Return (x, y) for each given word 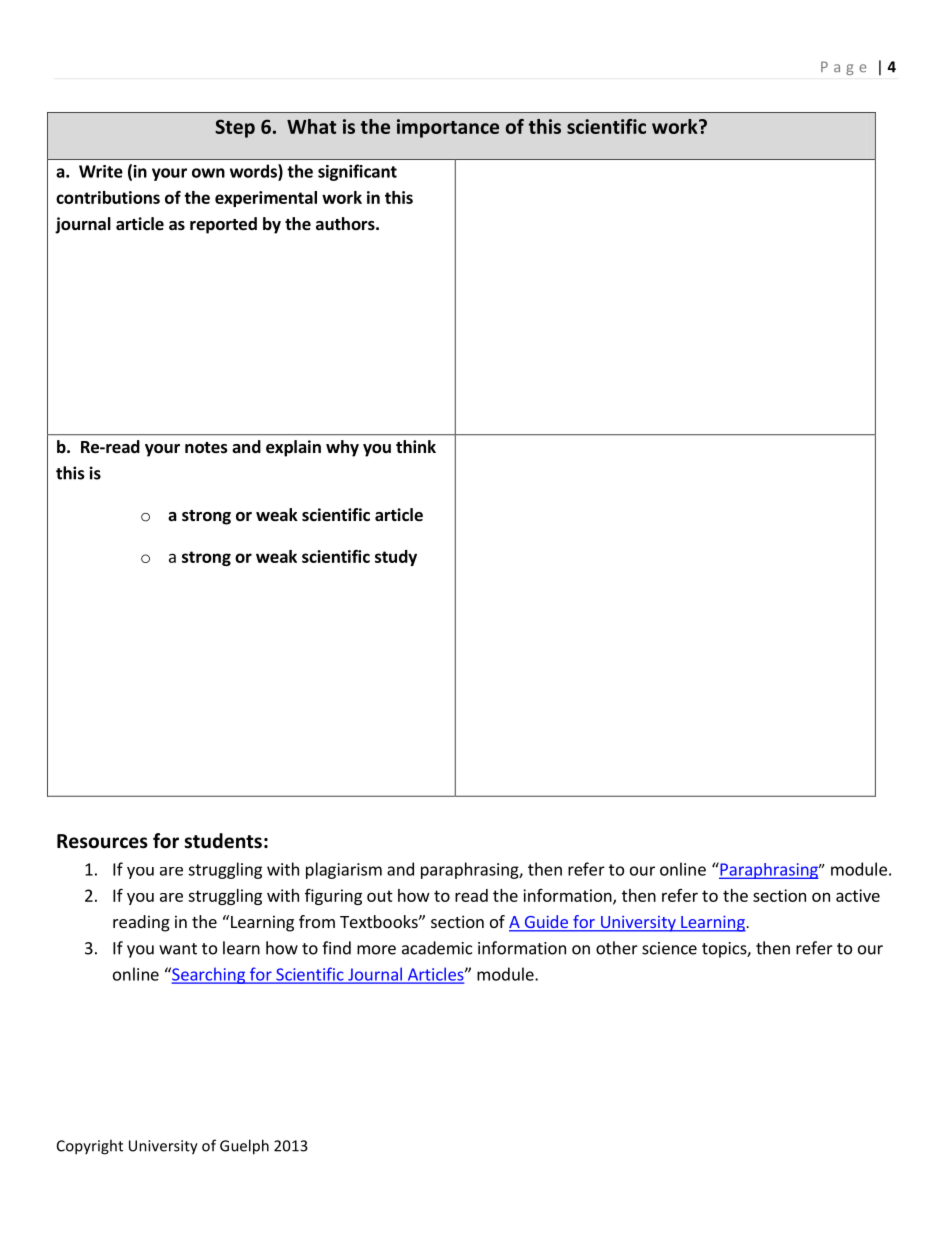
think (416, 446)
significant (357, 172)
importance (448, 128)
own (208, 173)
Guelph (244, 1147)
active (858, 895)
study (396, 558)
